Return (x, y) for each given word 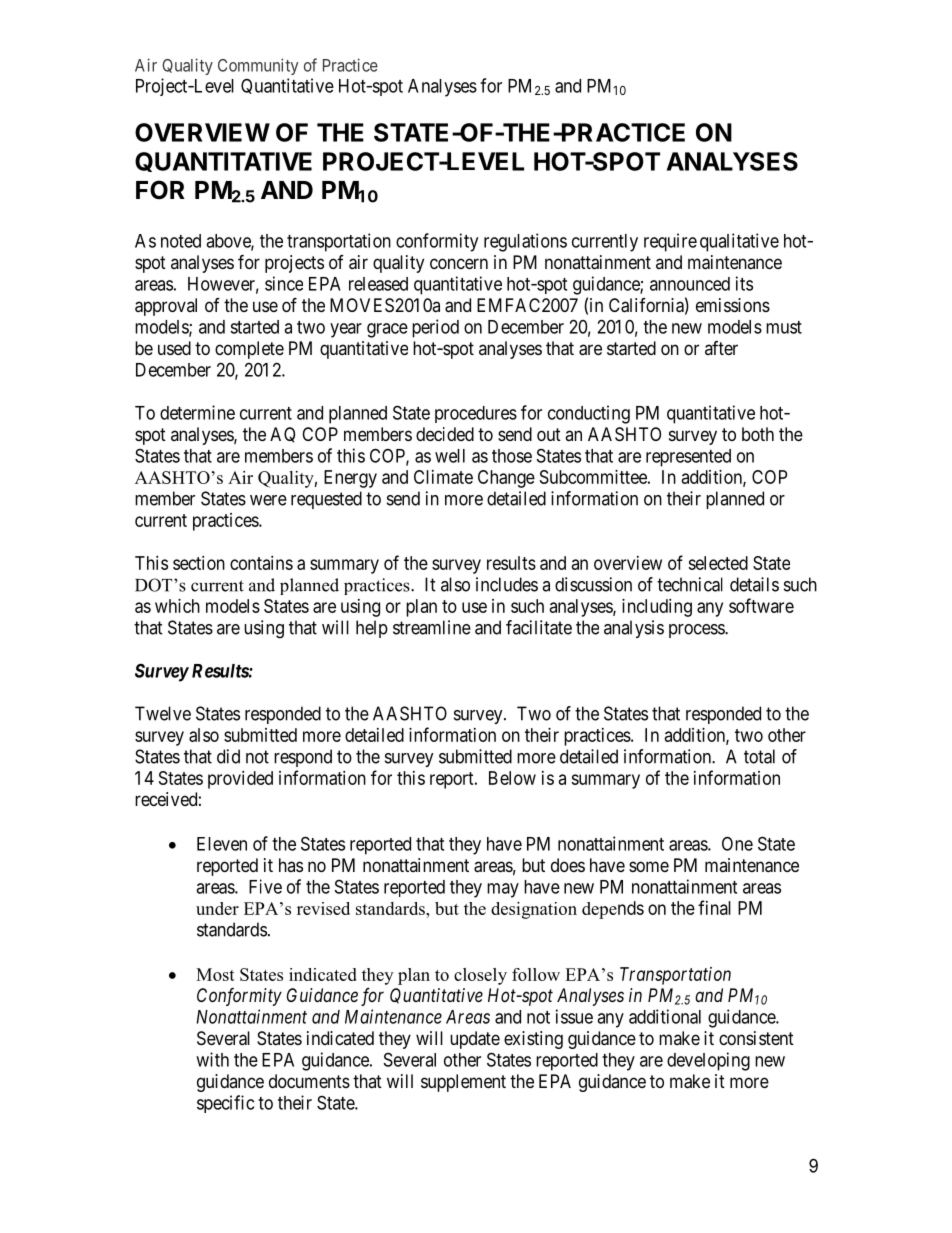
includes (507, 584)
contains (261, 563)
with (212, 1059)
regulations (525, 242)
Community (258, 66)
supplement (463, 1083)
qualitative (739, 242)
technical (690, 584)
